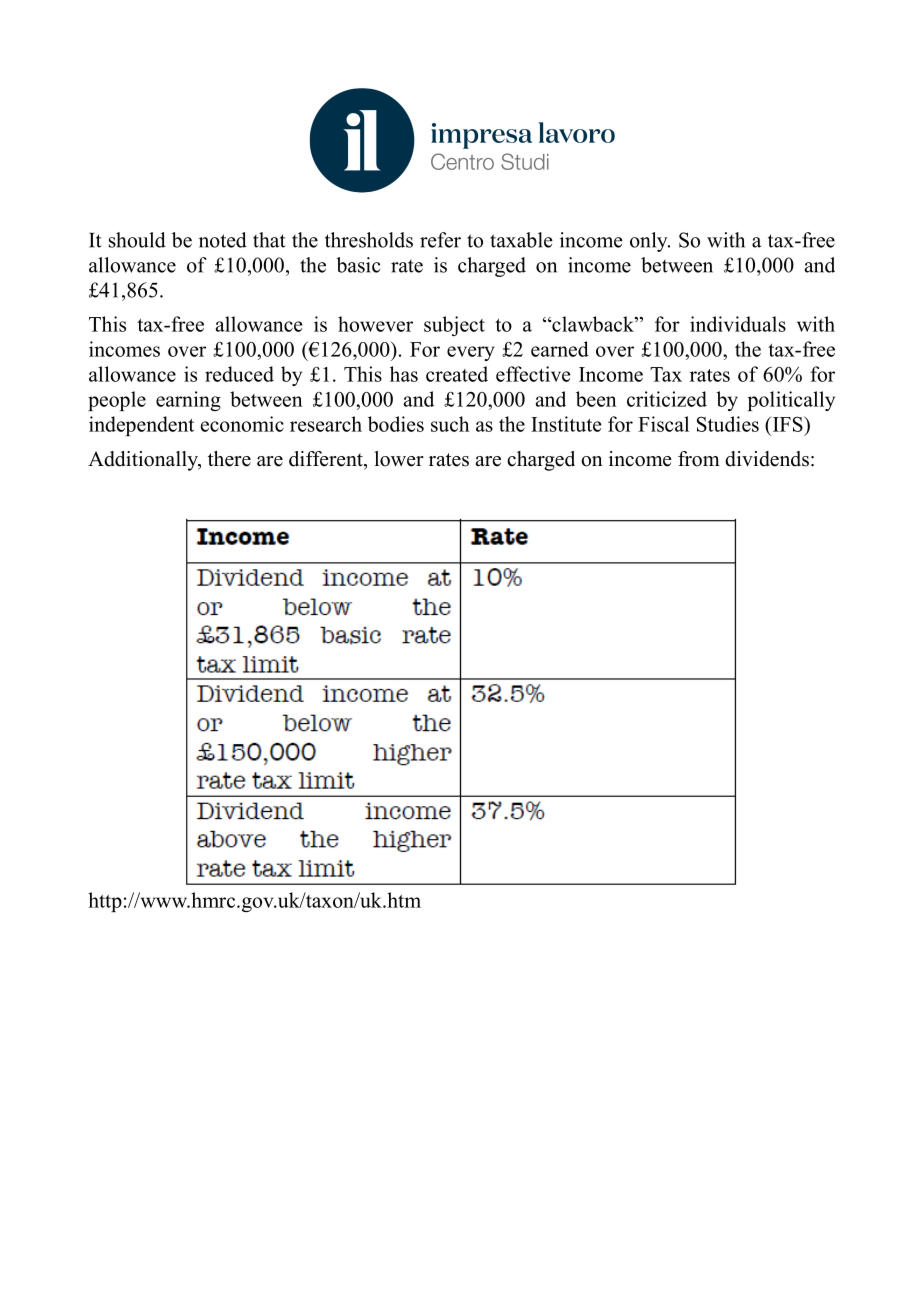  What do you see at coordinates (229, 459) in the screenshot?
I see `there` at bounding box center [229, 459].
